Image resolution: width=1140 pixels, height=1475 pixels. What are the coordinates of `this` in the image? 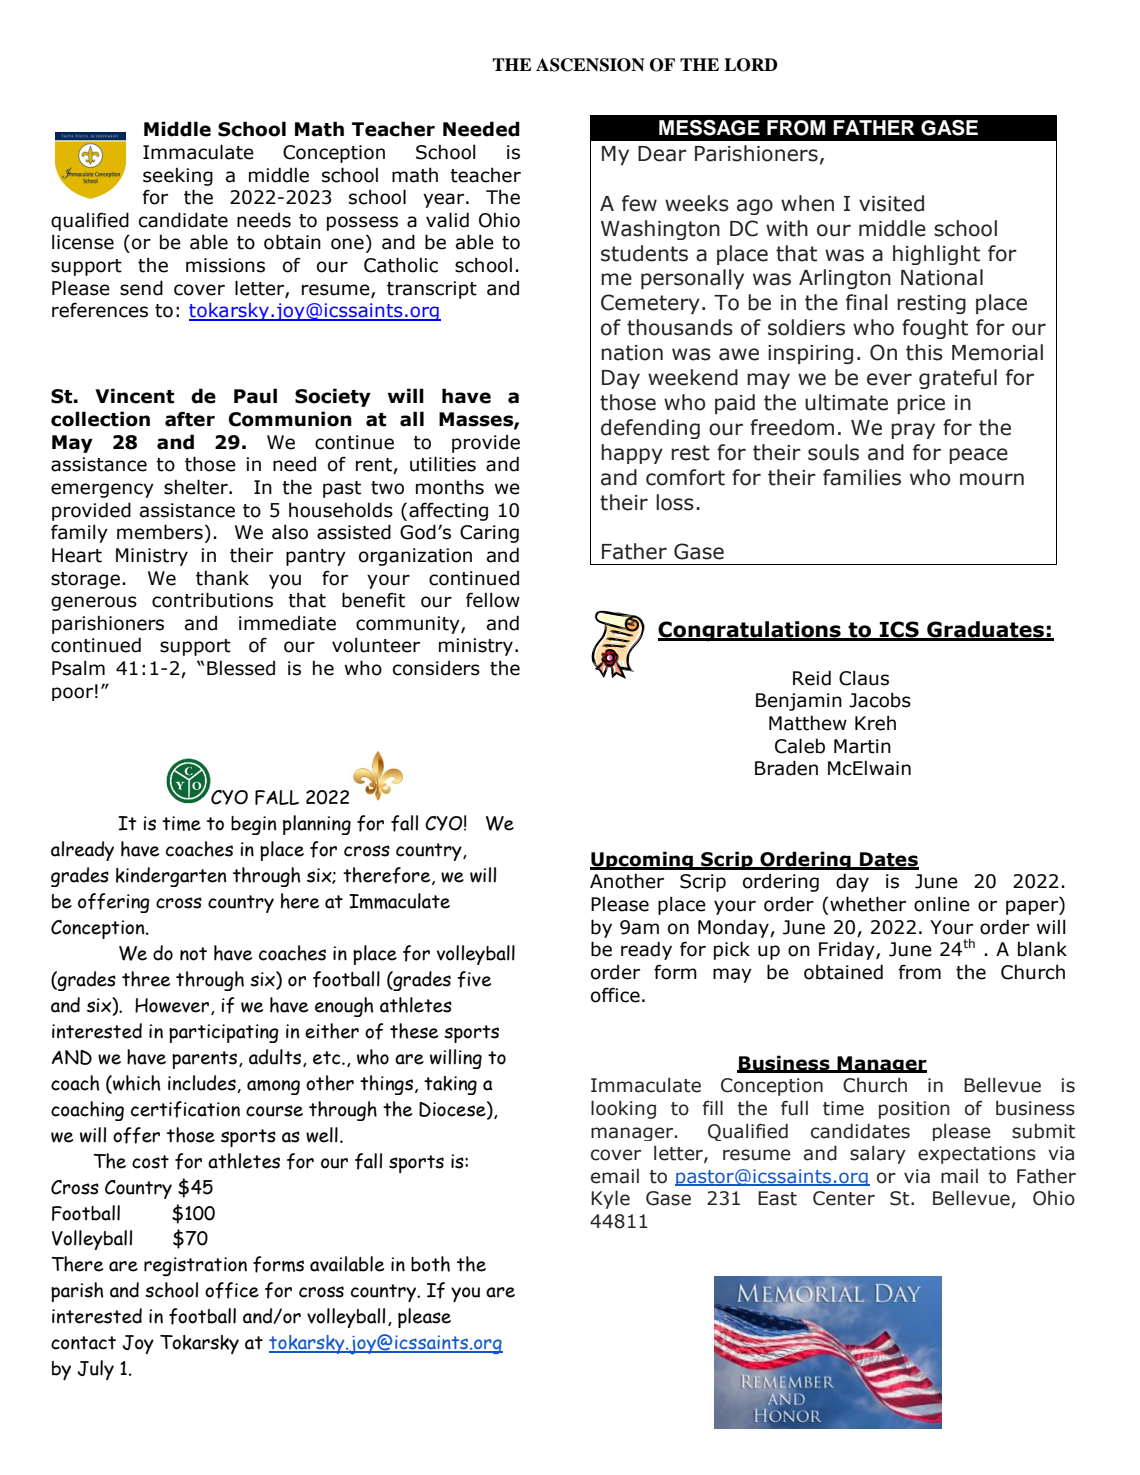 It's located at (924, 352).
